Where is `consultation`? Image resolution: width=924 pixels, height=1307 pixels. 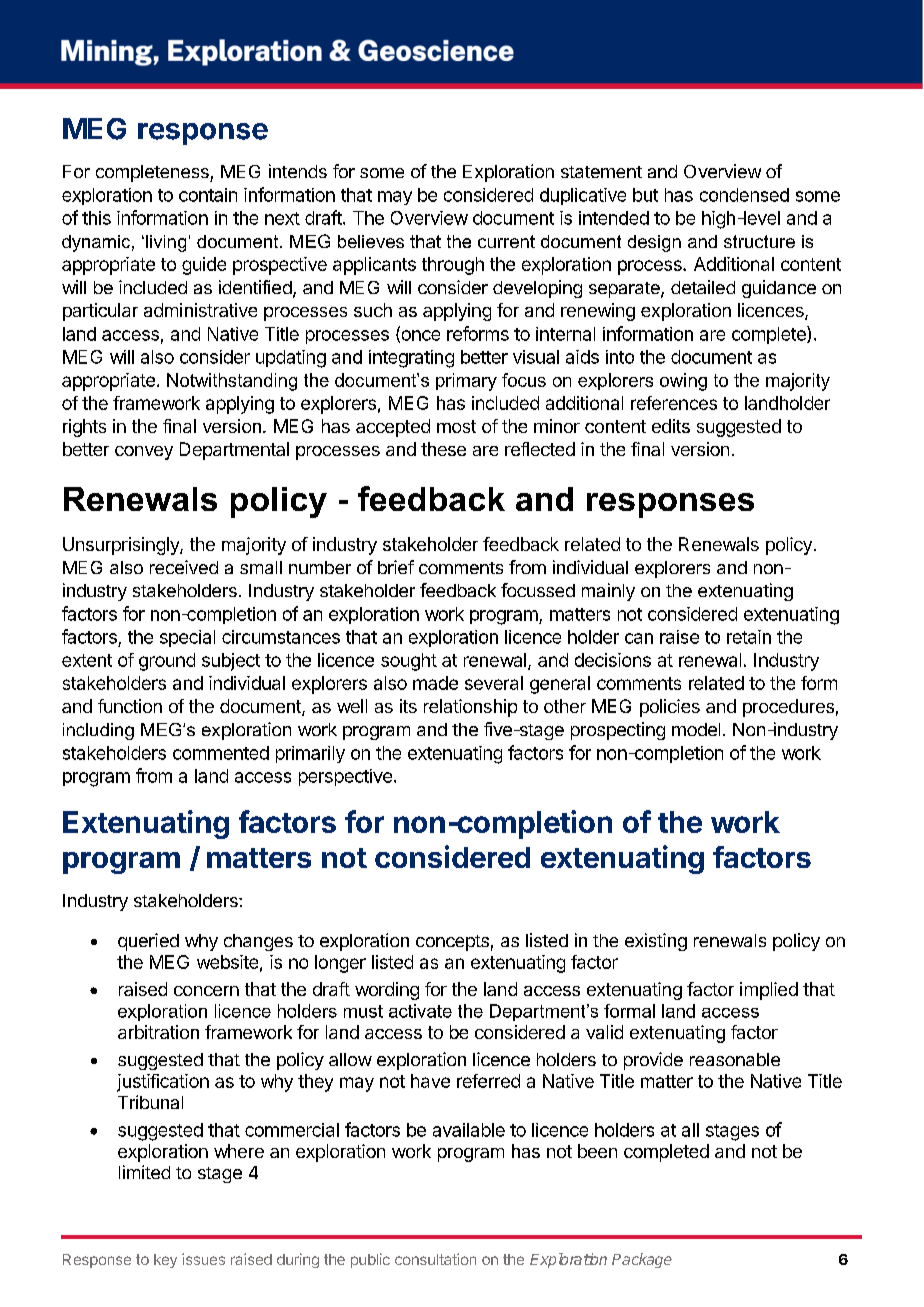 consultation is located at coordinates (435, 1259).
